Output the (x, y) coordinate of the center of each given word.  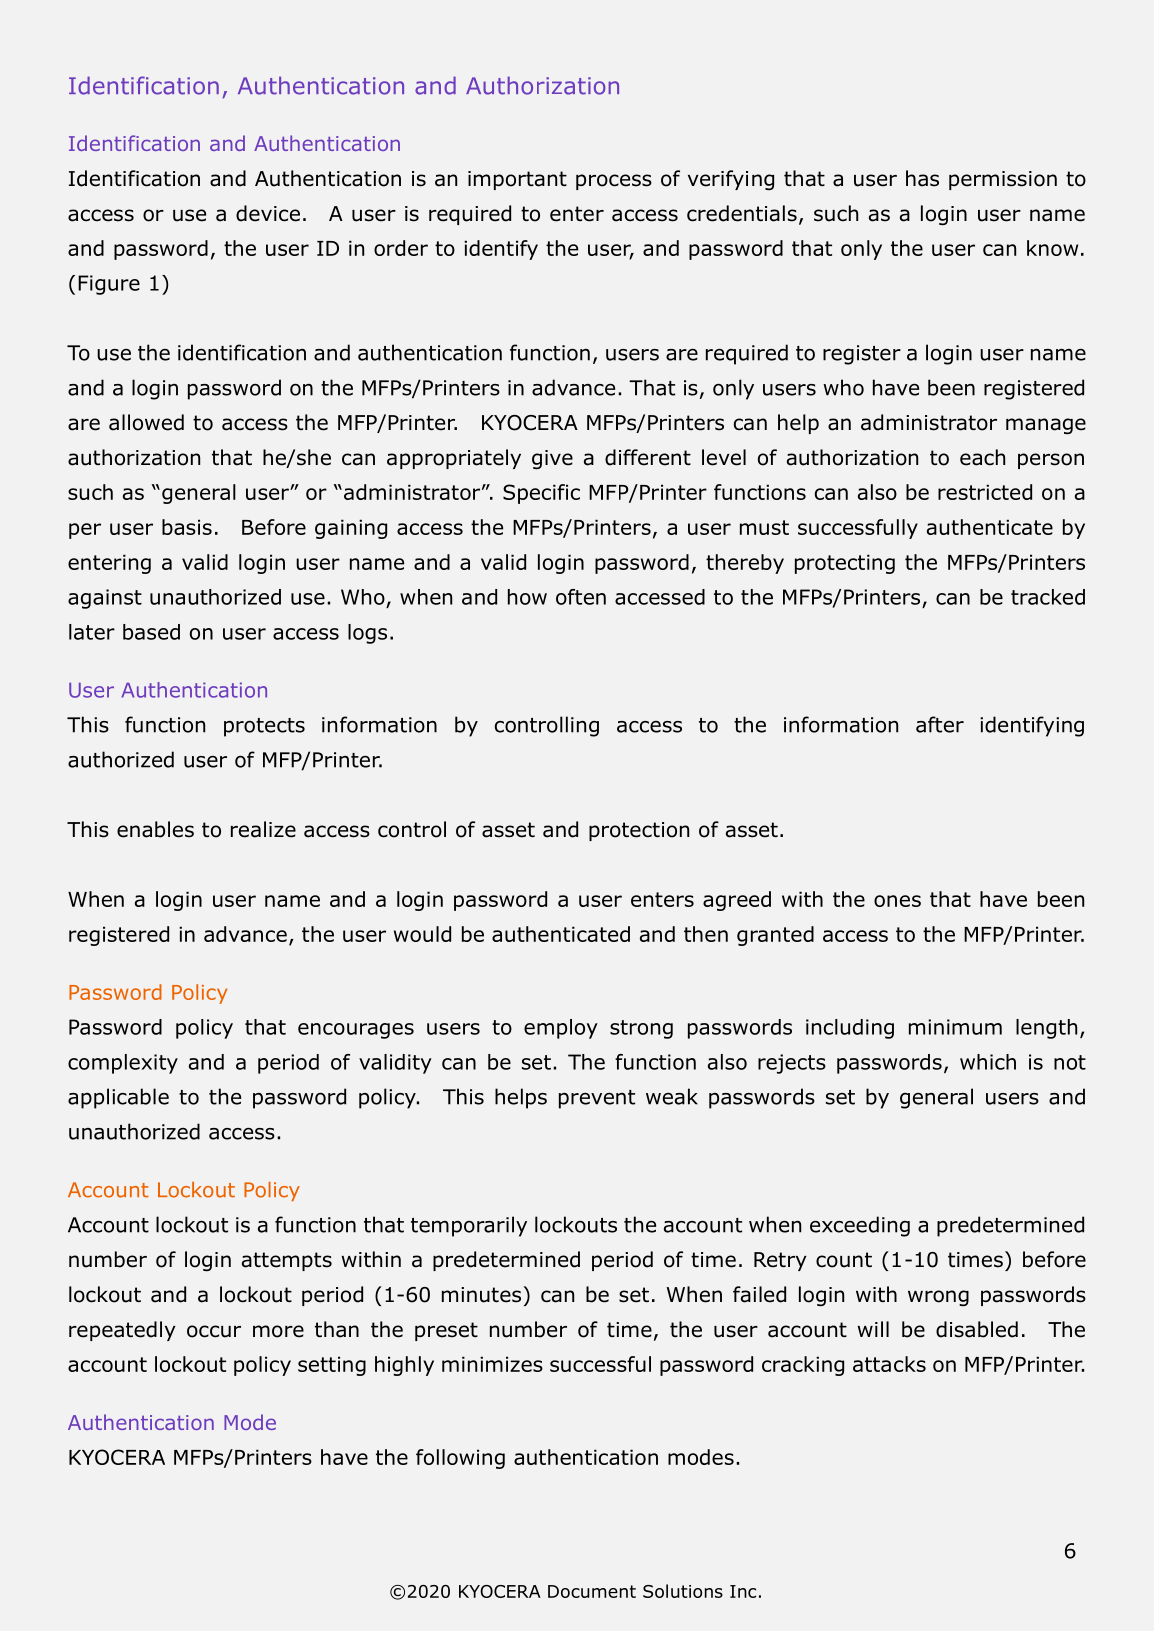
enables (155, 829)
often (581, 597)
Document (592, 1591)
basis (187, 527)
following (460, 1459)
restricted (985, 492)
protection (639, 831)
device (268, 213)
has (922, 178)
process (614, 182)
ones (897, 901)
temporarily (469, 1226)
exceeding (860, 1226)
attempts (287, 1261)
